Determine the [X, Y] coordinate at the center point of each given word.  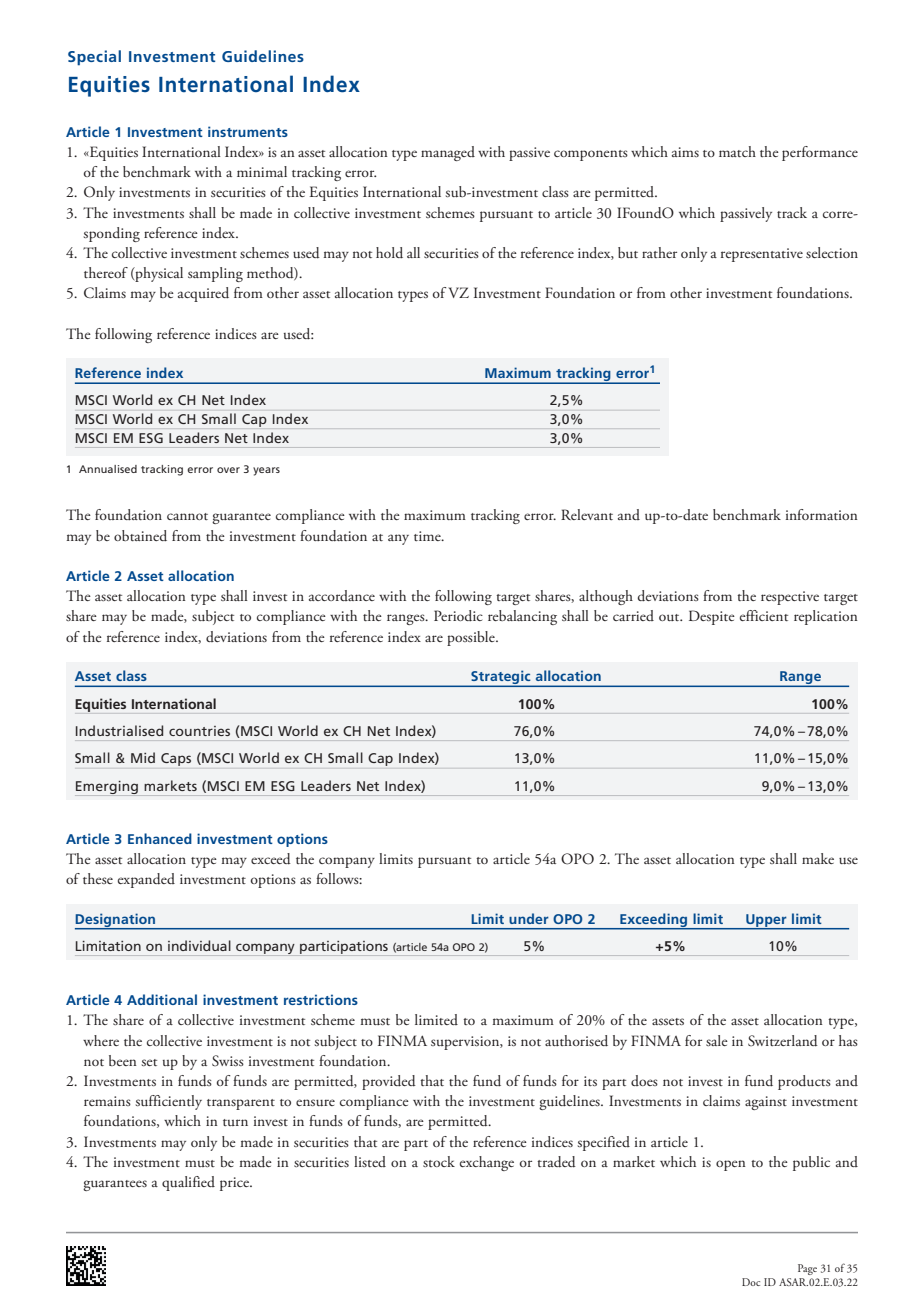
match [737, 151]
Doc [751, 1282]
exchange [487, 1163]
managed [448, 153]
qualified [188, 1183]
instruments [248, 131]
